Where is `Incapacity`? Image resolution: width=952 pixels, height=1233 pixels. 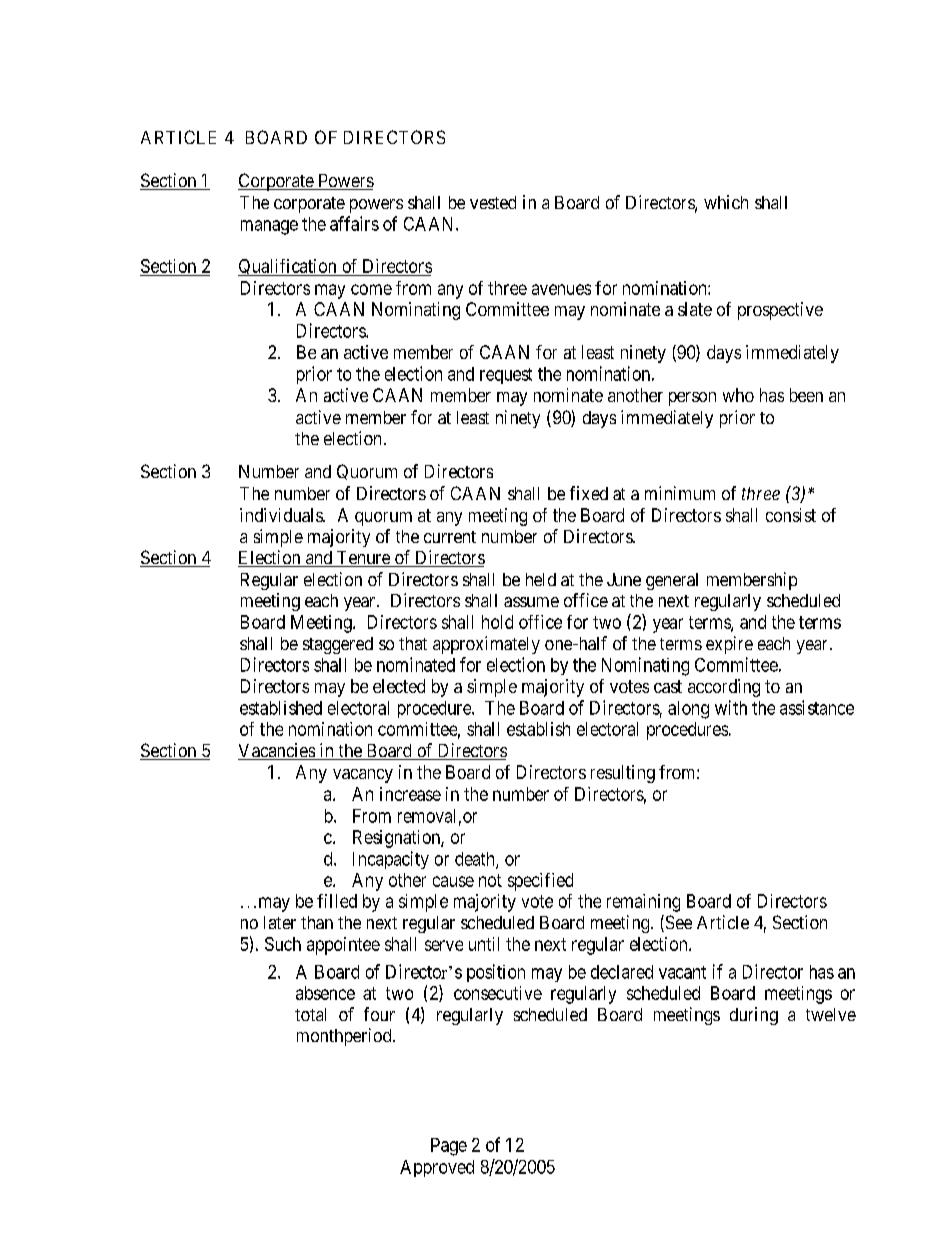 Incapacity is located at coordinates (391, 860).
